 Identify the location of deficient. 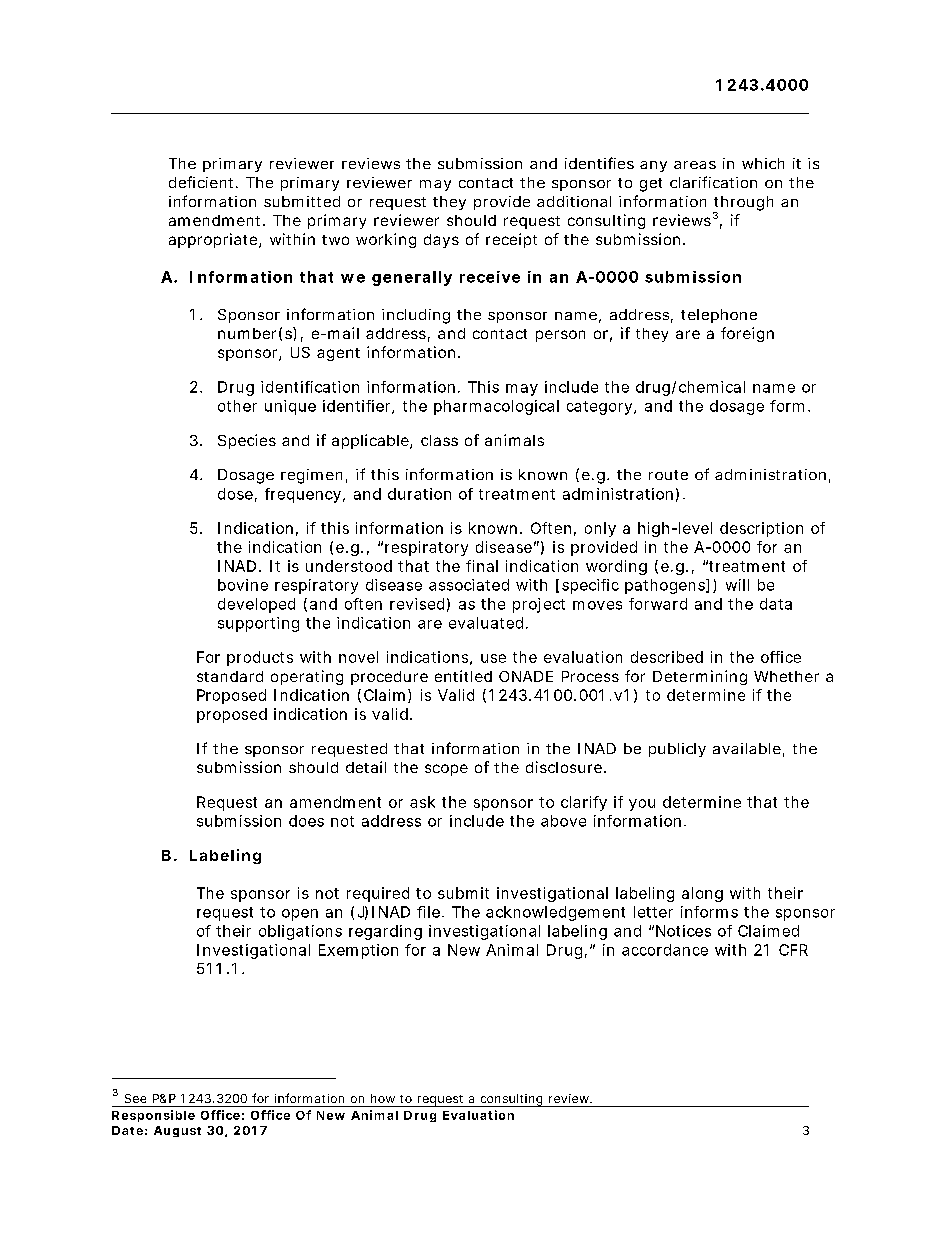
(201, 182).
